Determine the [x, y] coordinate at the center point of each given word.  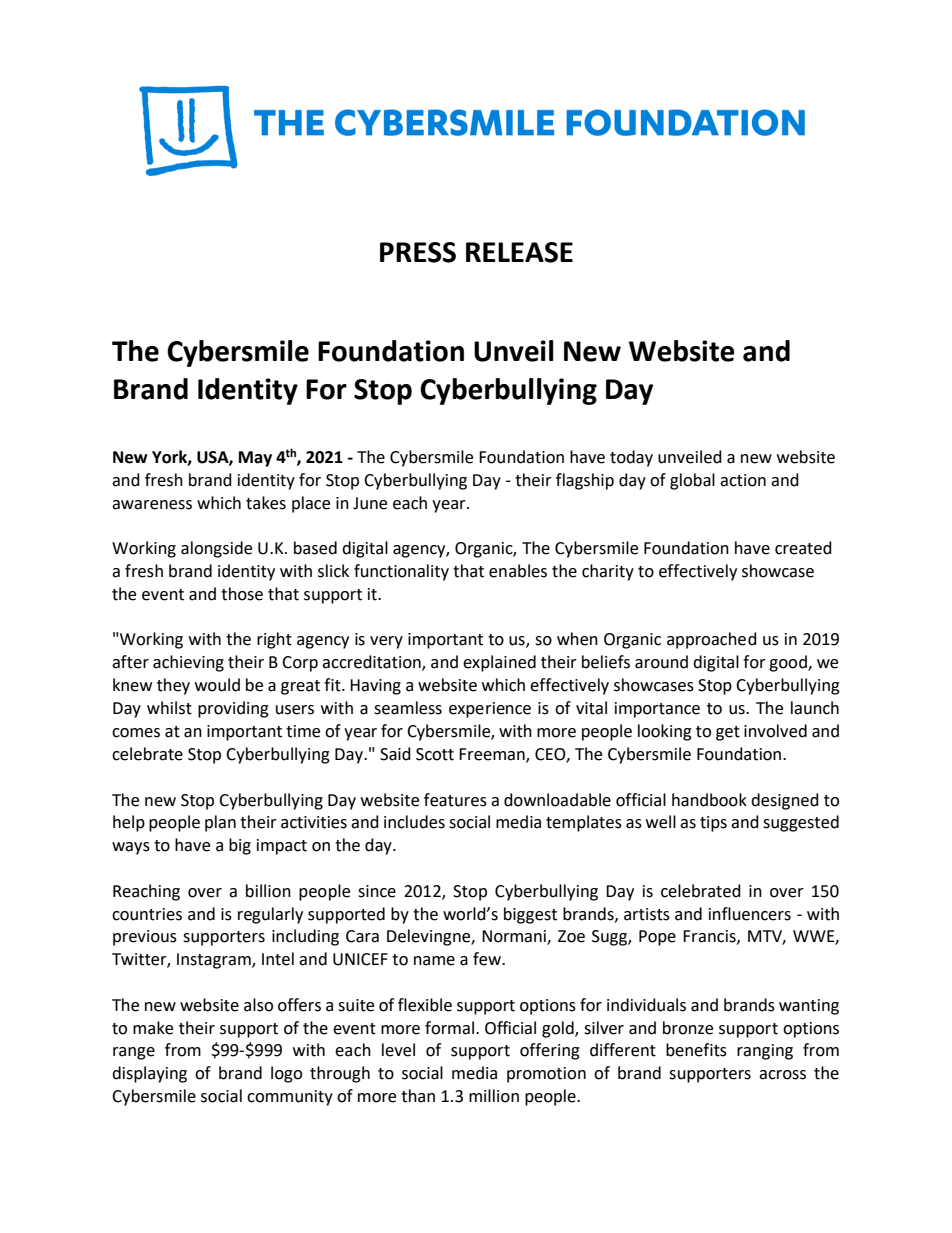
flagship [585, 481]
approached [712, 640]
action [743, 480]
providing [233, 709]
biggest [530, 915]
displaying [149, 1074]
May [255, 459]
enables [518, 571]
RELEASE [519, 252]
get [728, 733]
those [242, 594]
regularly [270, 915]
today [631, 458]
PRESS [418, 252]
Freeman [493, 755]
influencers [750, 914]
